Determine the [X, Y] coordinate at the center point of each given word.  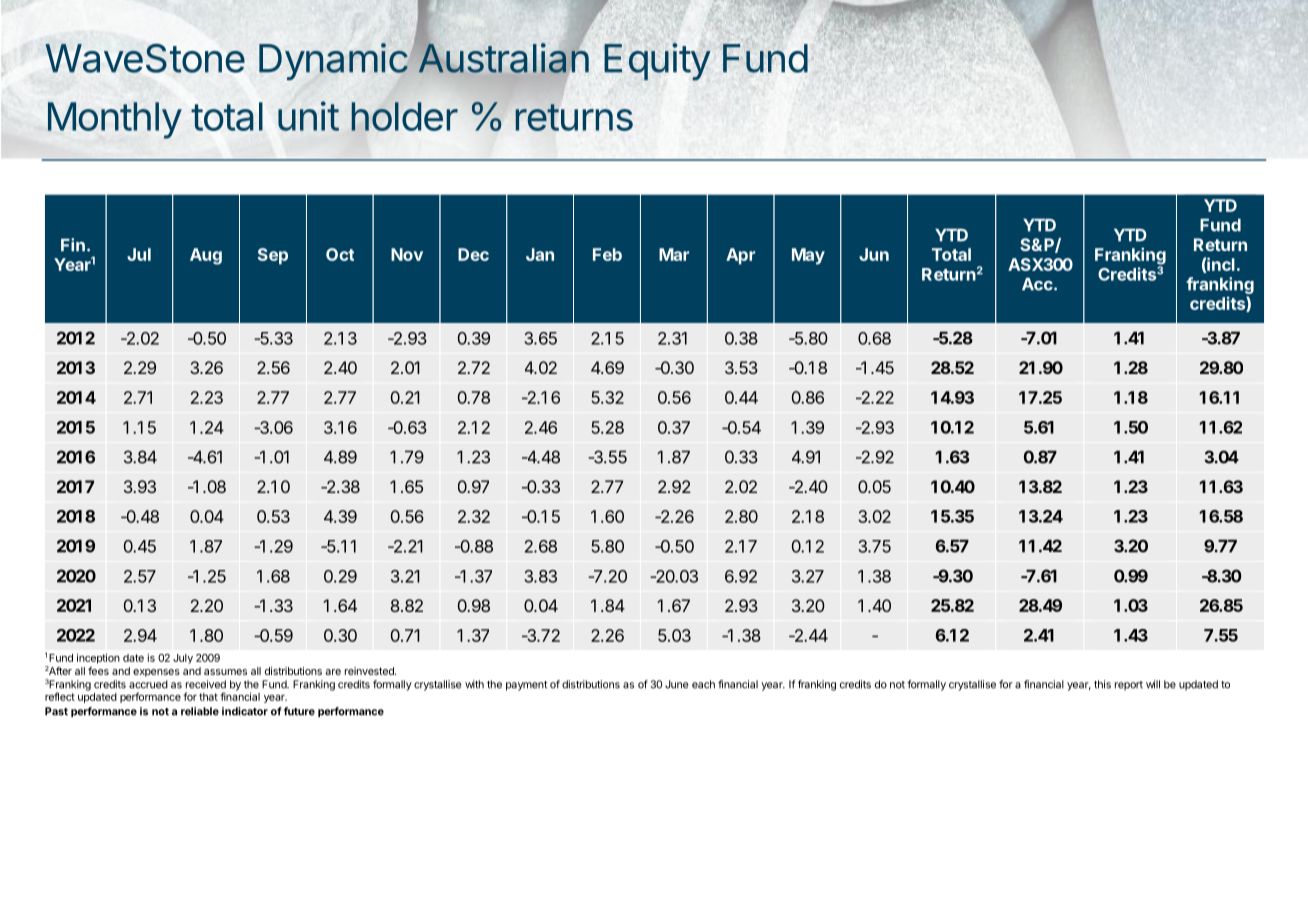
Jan [540, 254]
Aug [206, 256]
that [208, 697]
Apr [740, 256]
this [1102, 684]
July [183, 659]
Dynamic [334, 61]
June [676, 684]
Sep [273, 256]
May [808, 256]
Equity [657, 62]
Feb [607, 254]
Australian [504, 58]
